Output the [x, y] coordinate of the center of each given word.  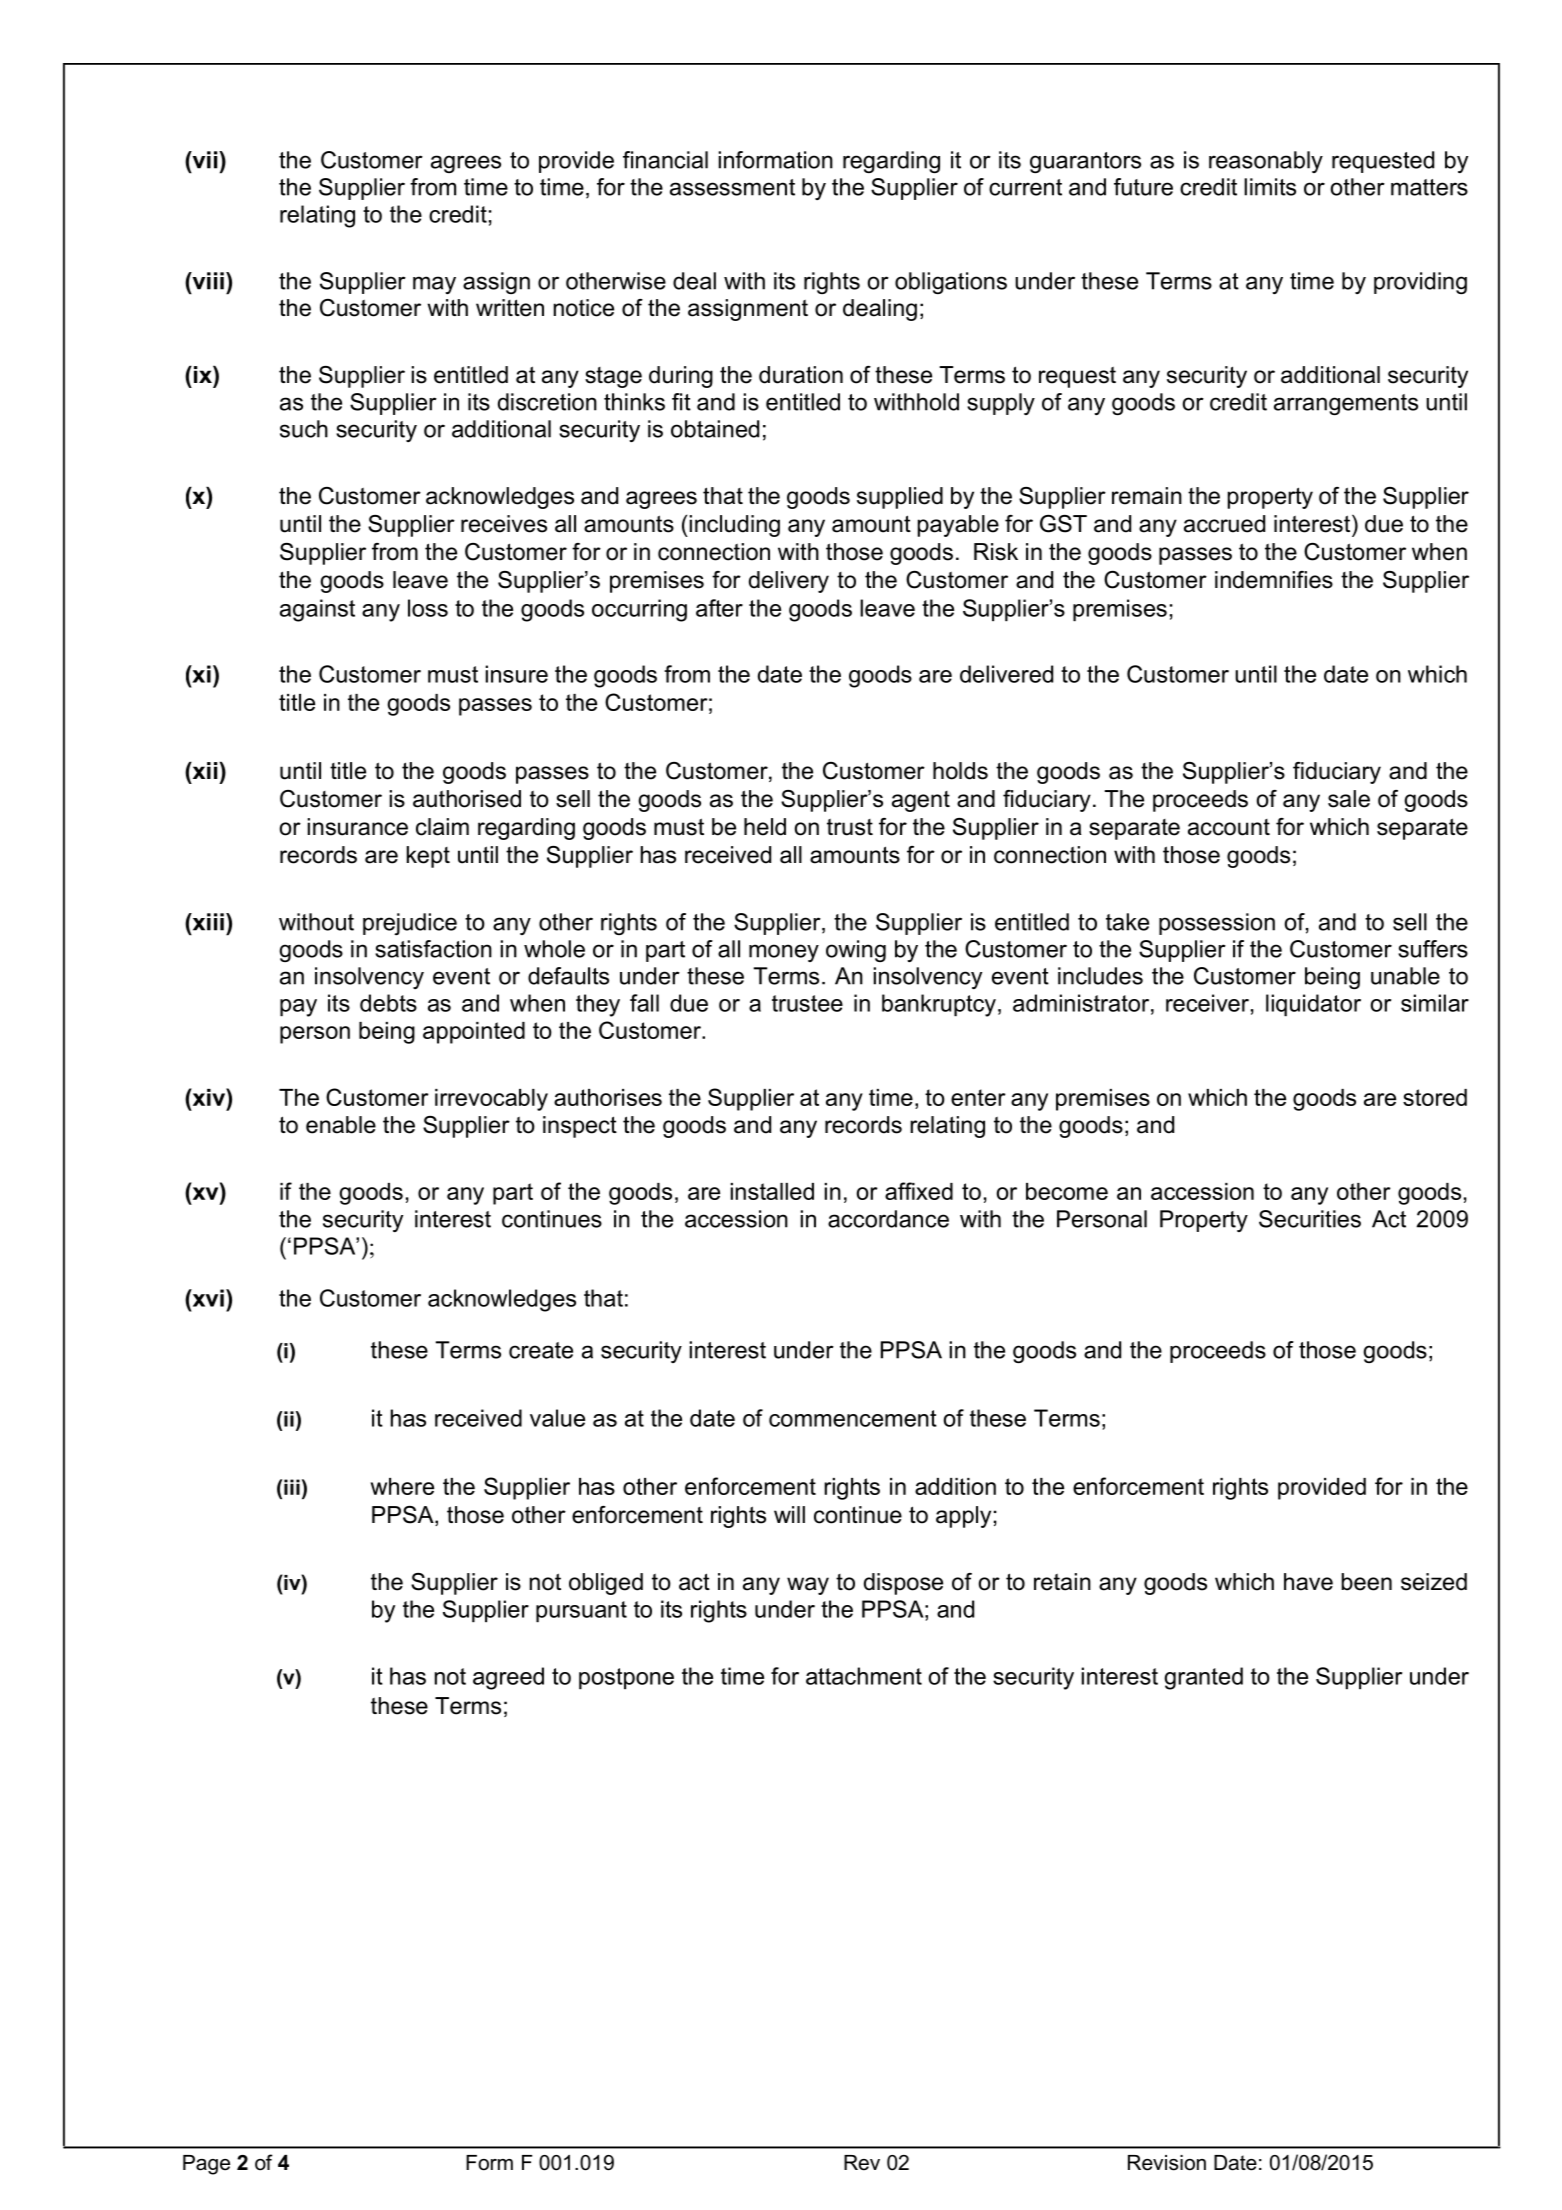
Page [206, 2165]
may [434, 285]
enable [341, 1125]
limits [1270, 187]
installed [772, 1191]
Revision [1167, 2163]
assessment [732, 187]
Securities [1310, 1219]
